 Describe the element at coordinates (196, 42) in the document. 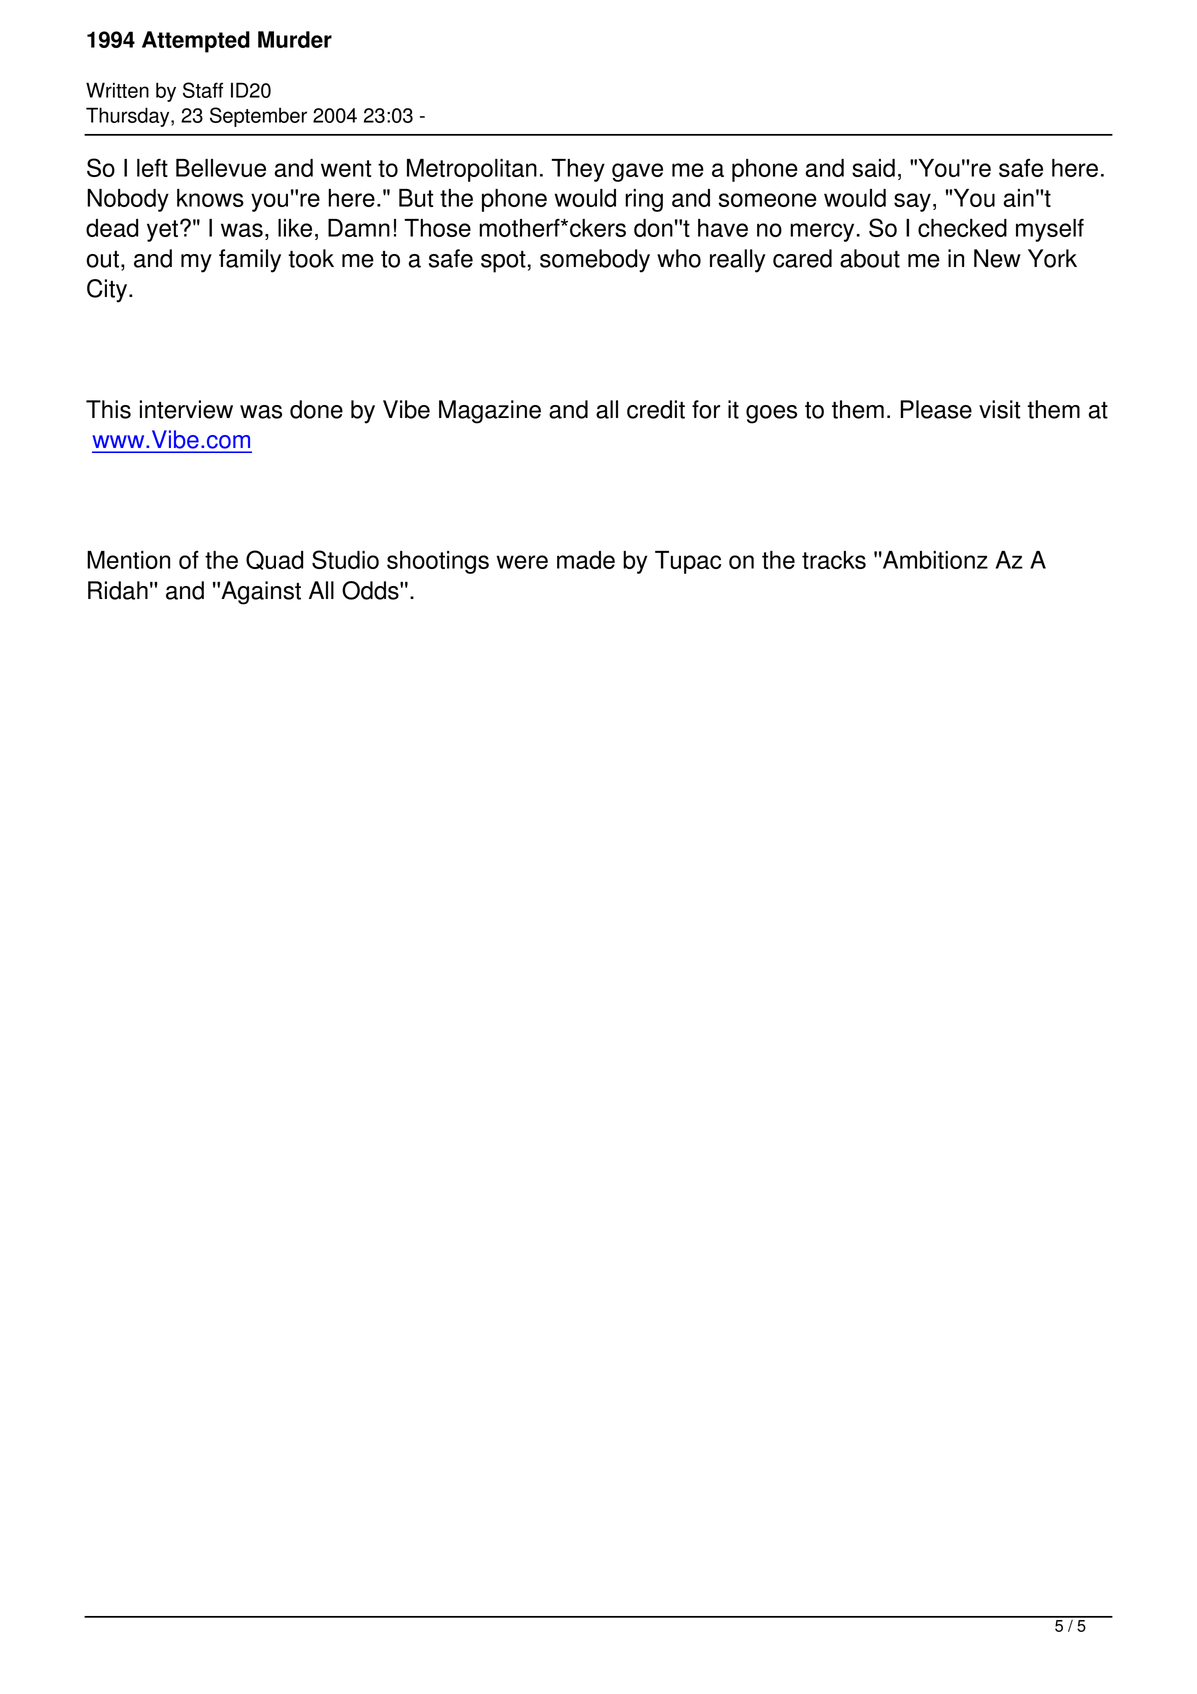

I see `Attempted` at that location.
